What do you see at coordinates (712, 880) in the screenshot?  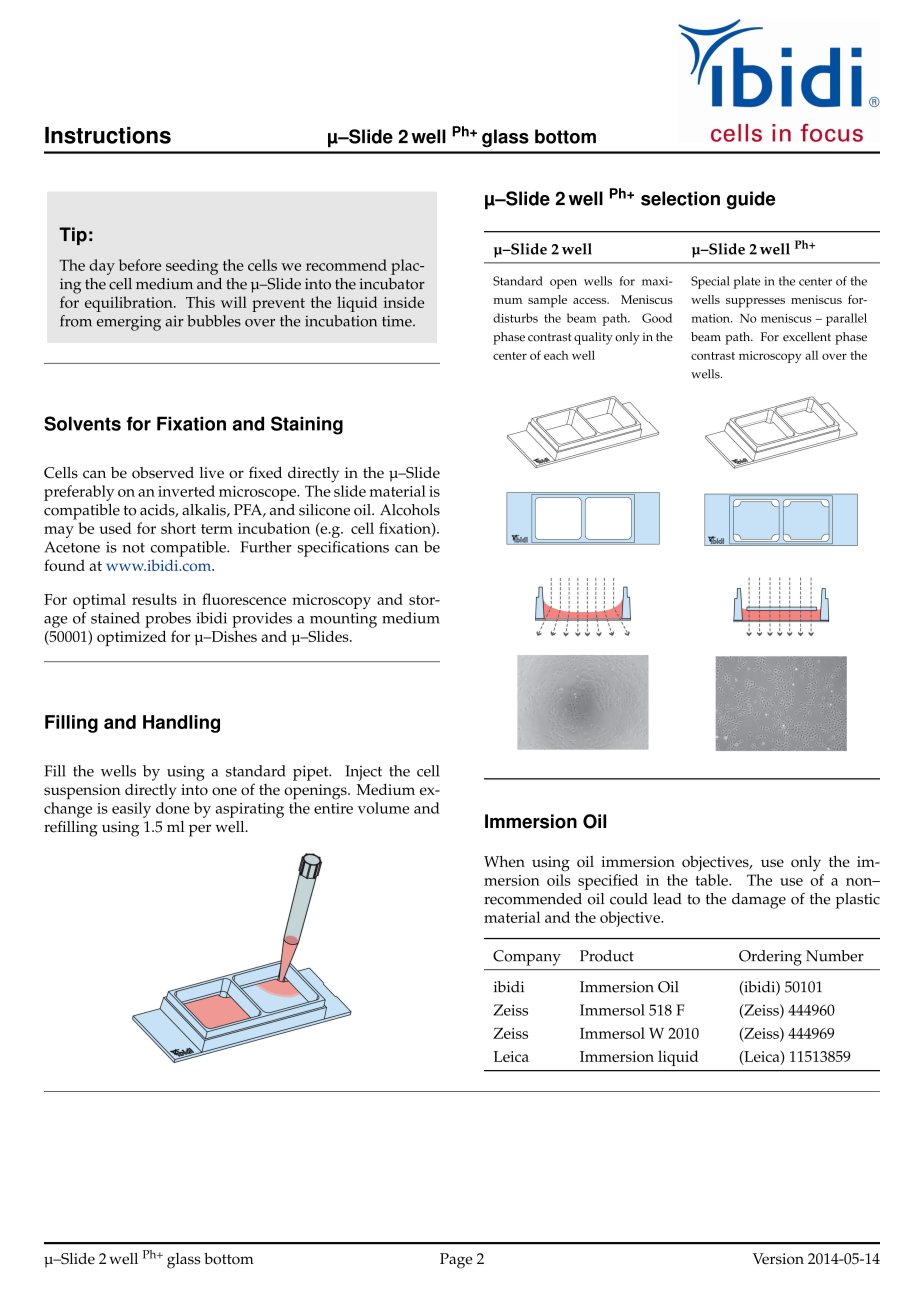 I see `table` at bounding box center [712, 880].
